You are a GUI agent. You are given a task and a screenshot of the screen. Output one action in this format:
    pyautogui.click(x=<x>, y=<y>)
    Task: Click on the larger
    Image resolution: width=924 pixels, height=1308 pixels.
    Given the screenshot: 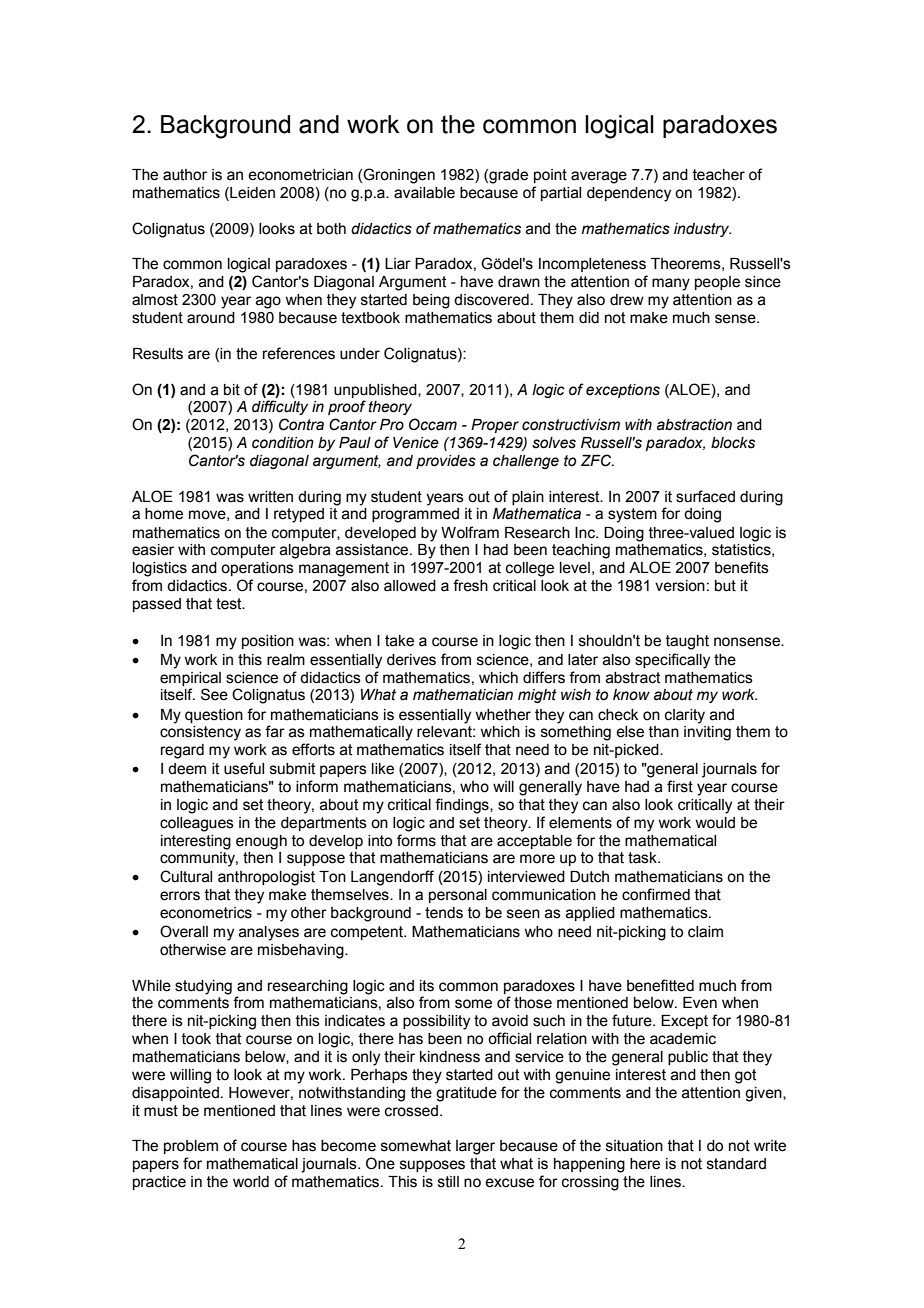 What is the action you would take?
    pyautogui.click(x=475, y=1147)
